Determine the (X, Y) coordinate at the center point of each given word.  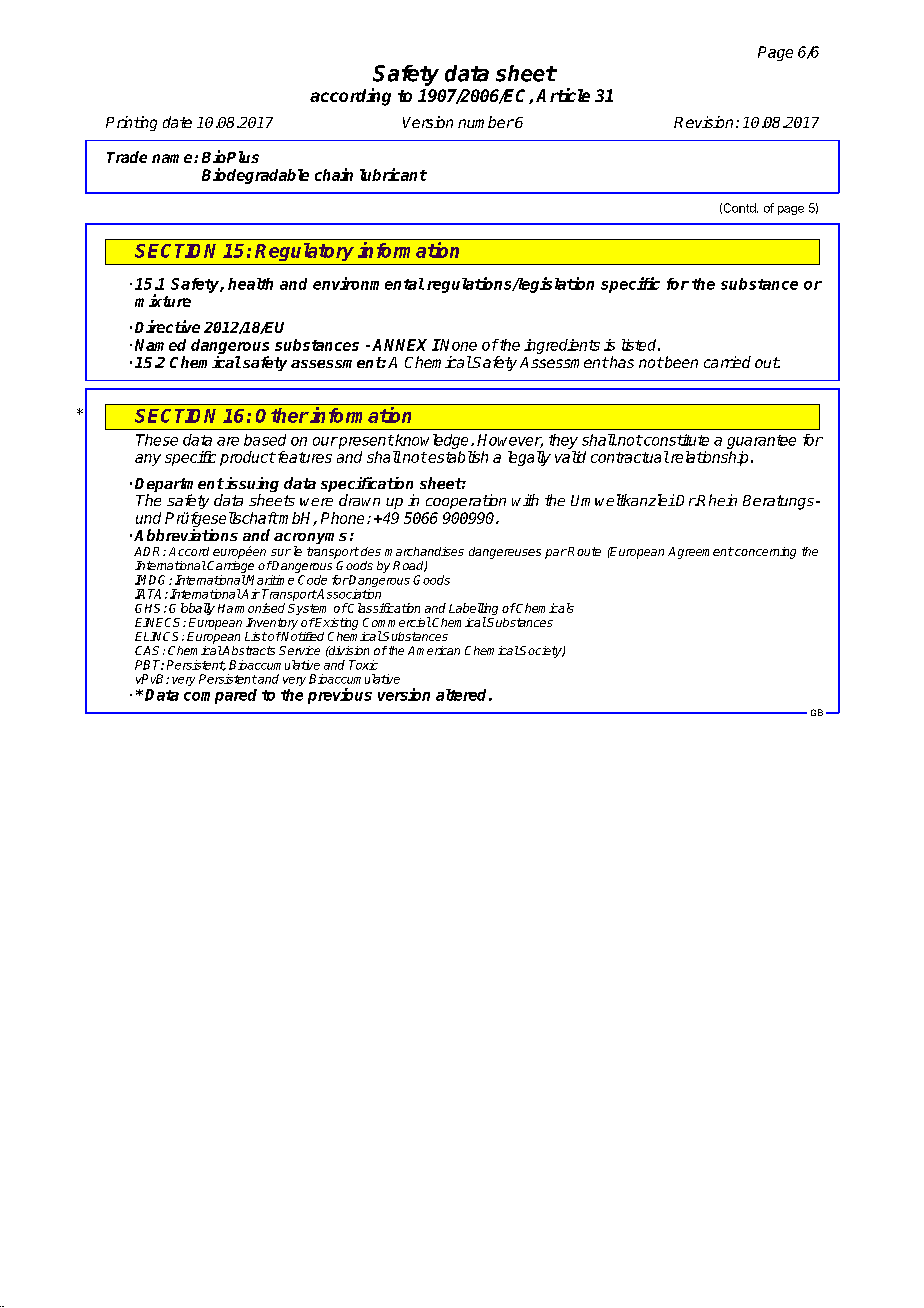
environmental (368, 283)
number (486, 122)
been (680, 362)
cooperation (466, 501)
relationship (708, 458)
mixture (163, 300)
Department (179, 486)
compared (220, 696)
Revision (703, 122)
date (177, 122)
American (434, 650)
